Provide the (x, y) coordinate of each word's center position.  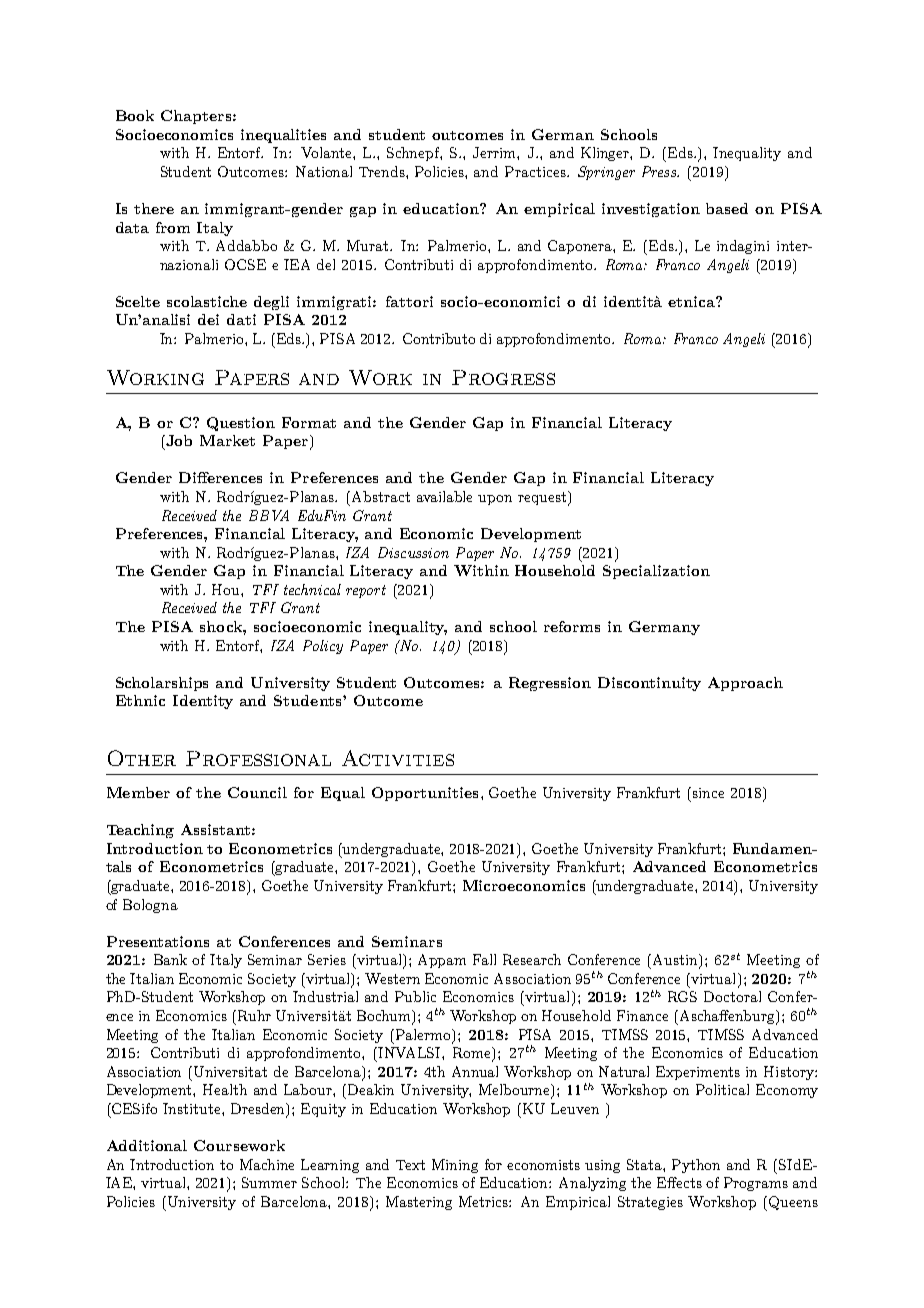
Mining (455, 1166)
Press (660, 171)
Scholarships (162, 684)
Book (135, 115)
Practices (536, 171)
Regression (550, 684)
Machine (267, 1164)
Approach (745, 684)
